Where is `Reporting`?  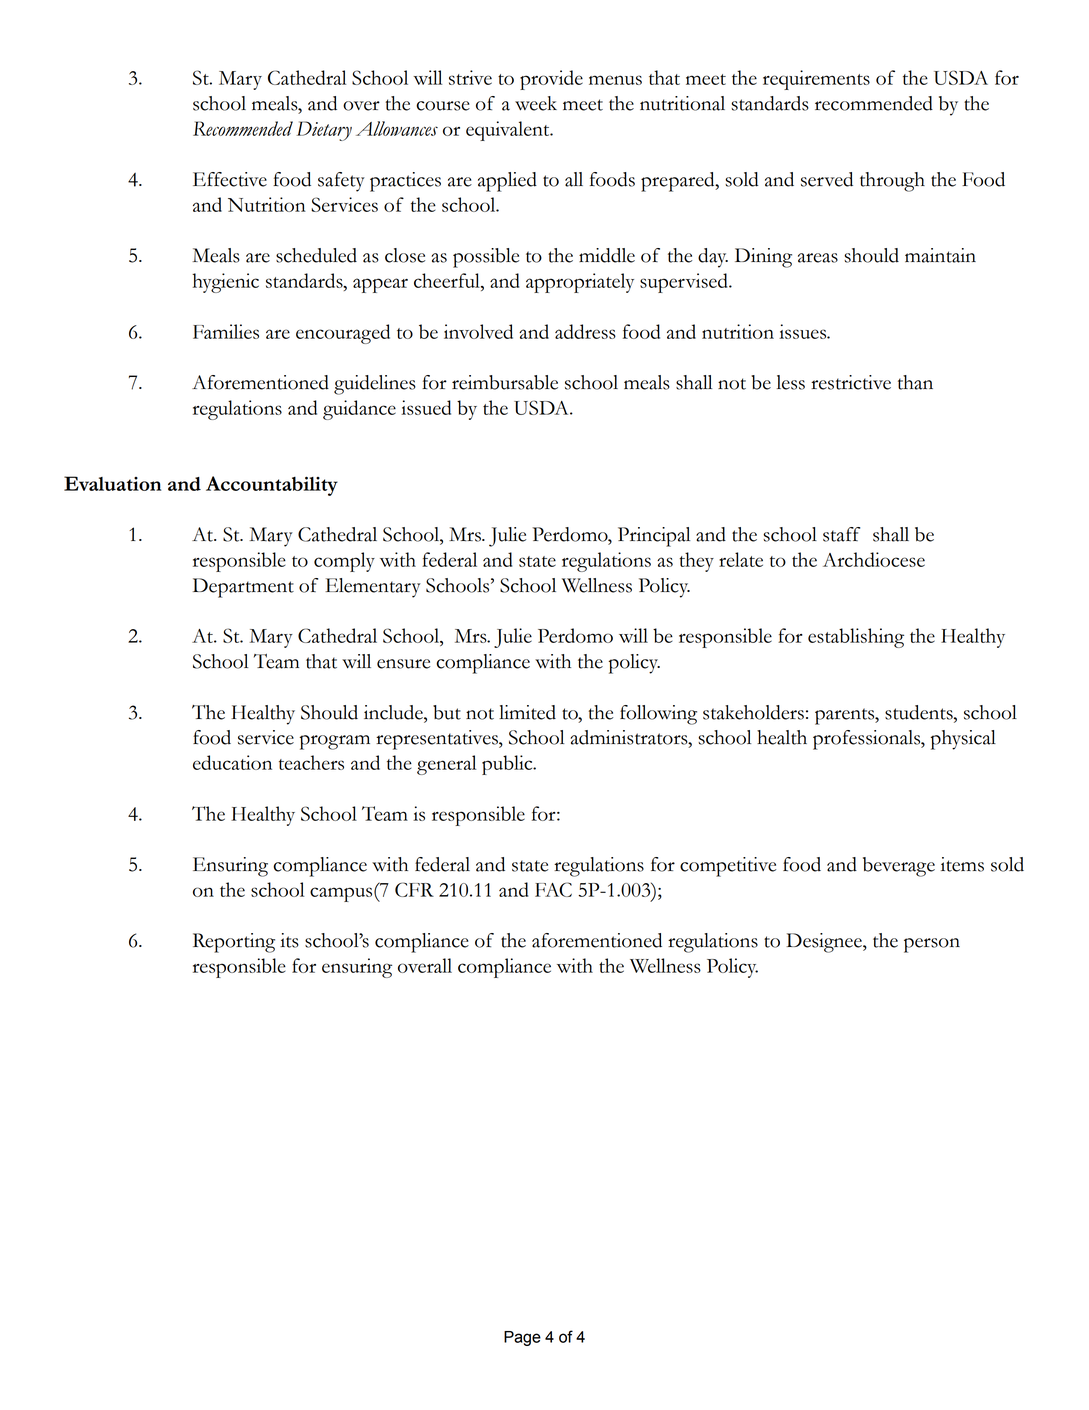 Reporting is located at coordinates (234, 943).
